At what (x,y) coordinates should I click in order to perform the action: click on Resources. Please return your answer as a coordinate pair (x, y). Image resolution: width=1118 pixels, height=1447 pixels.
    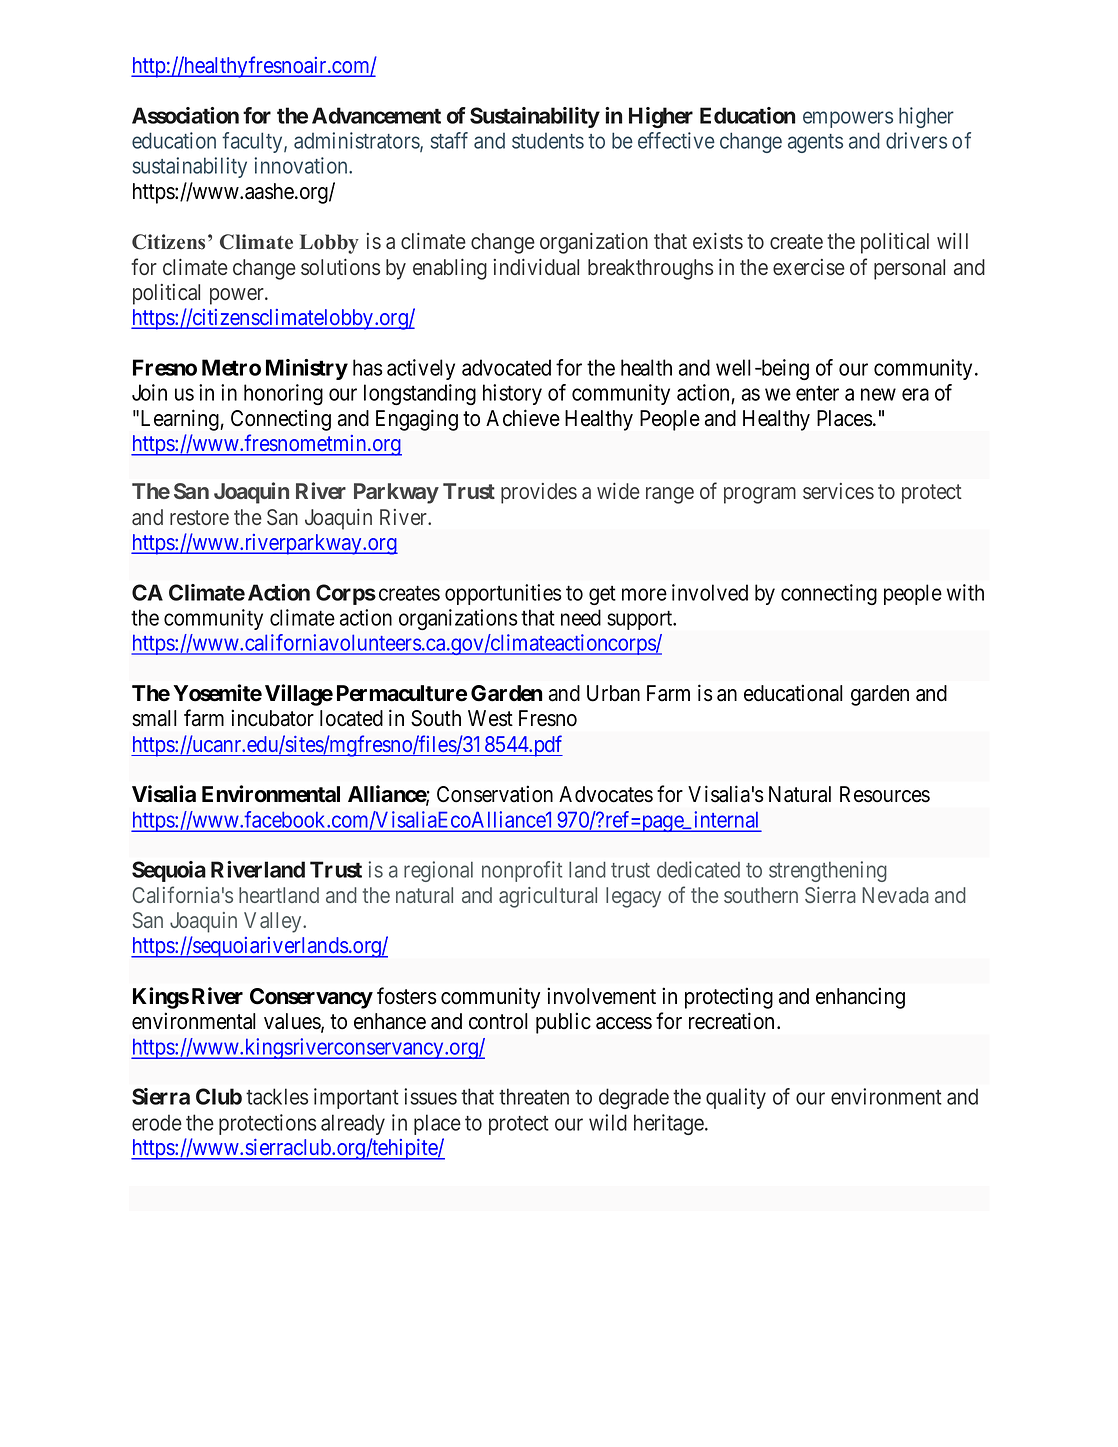
    Looking at the image, I should click on (885, 794).
